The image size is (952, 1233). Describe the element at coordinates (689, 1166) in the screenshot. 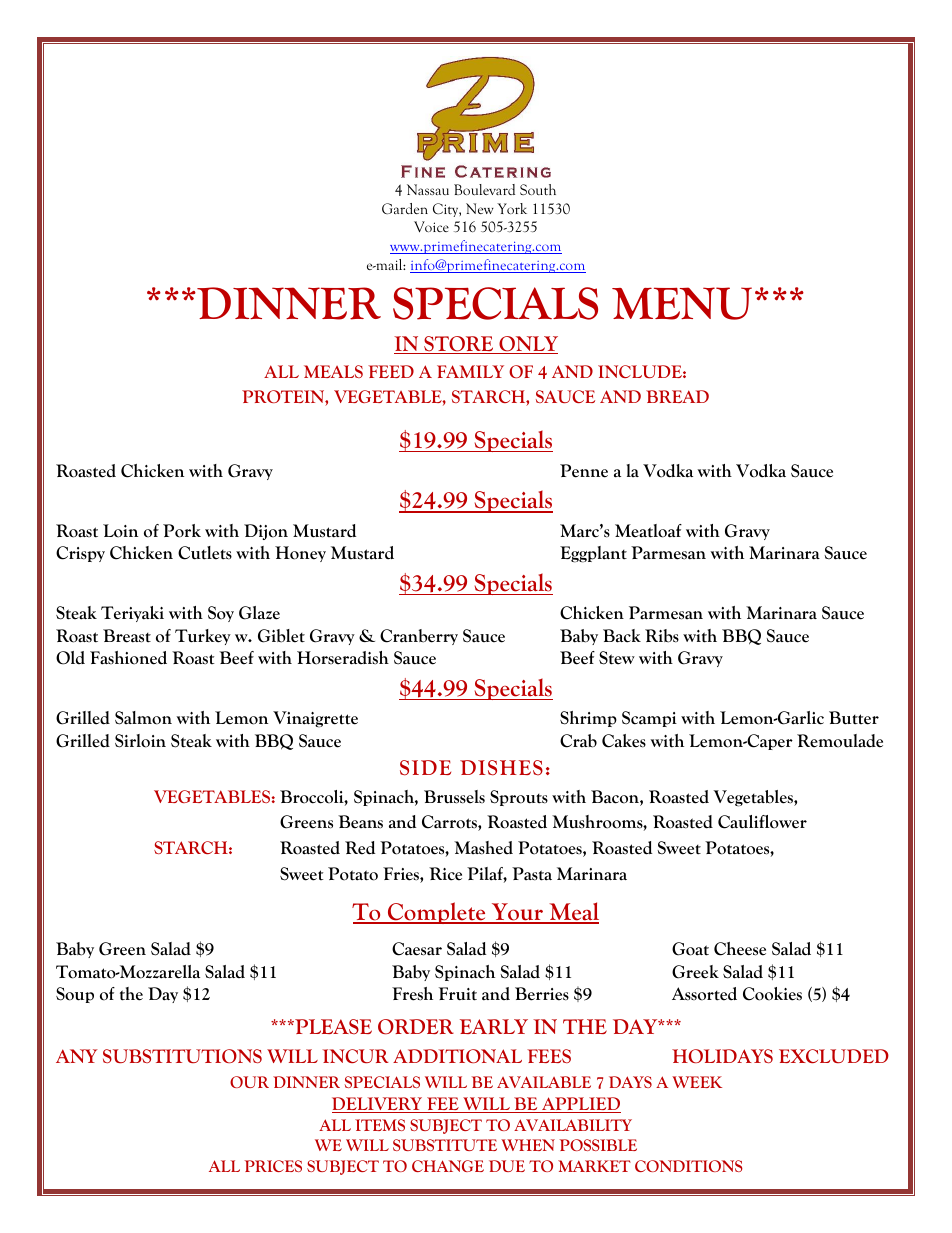

I see `CONDITIONS` at that location.
